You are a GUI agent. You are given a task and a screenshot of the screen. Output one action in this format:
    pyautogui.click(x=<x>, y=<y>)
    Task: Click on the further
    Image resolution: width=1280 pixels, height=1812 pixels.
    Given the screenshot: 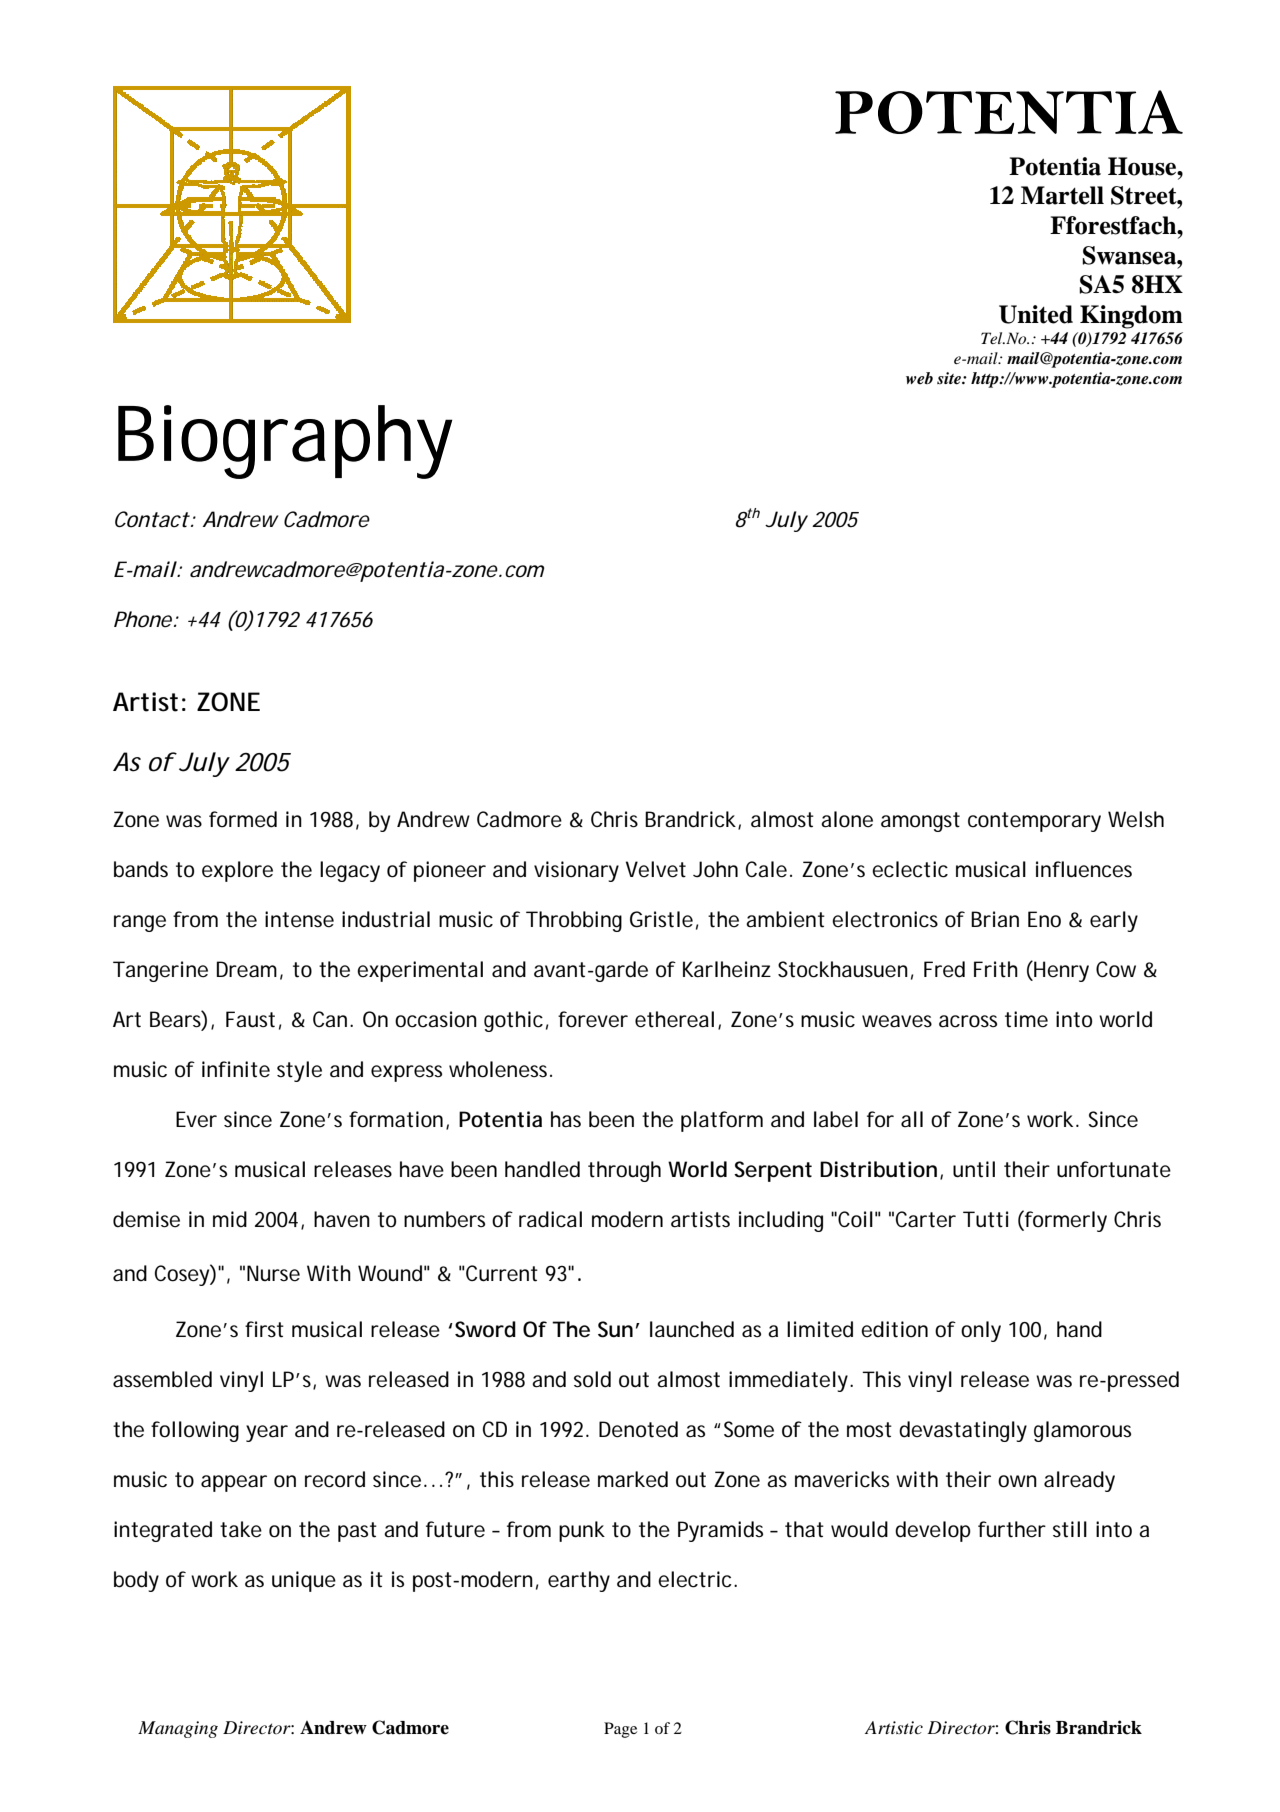 What is the action you would take?
    pyautogui.click(x=1012, y=1529)
